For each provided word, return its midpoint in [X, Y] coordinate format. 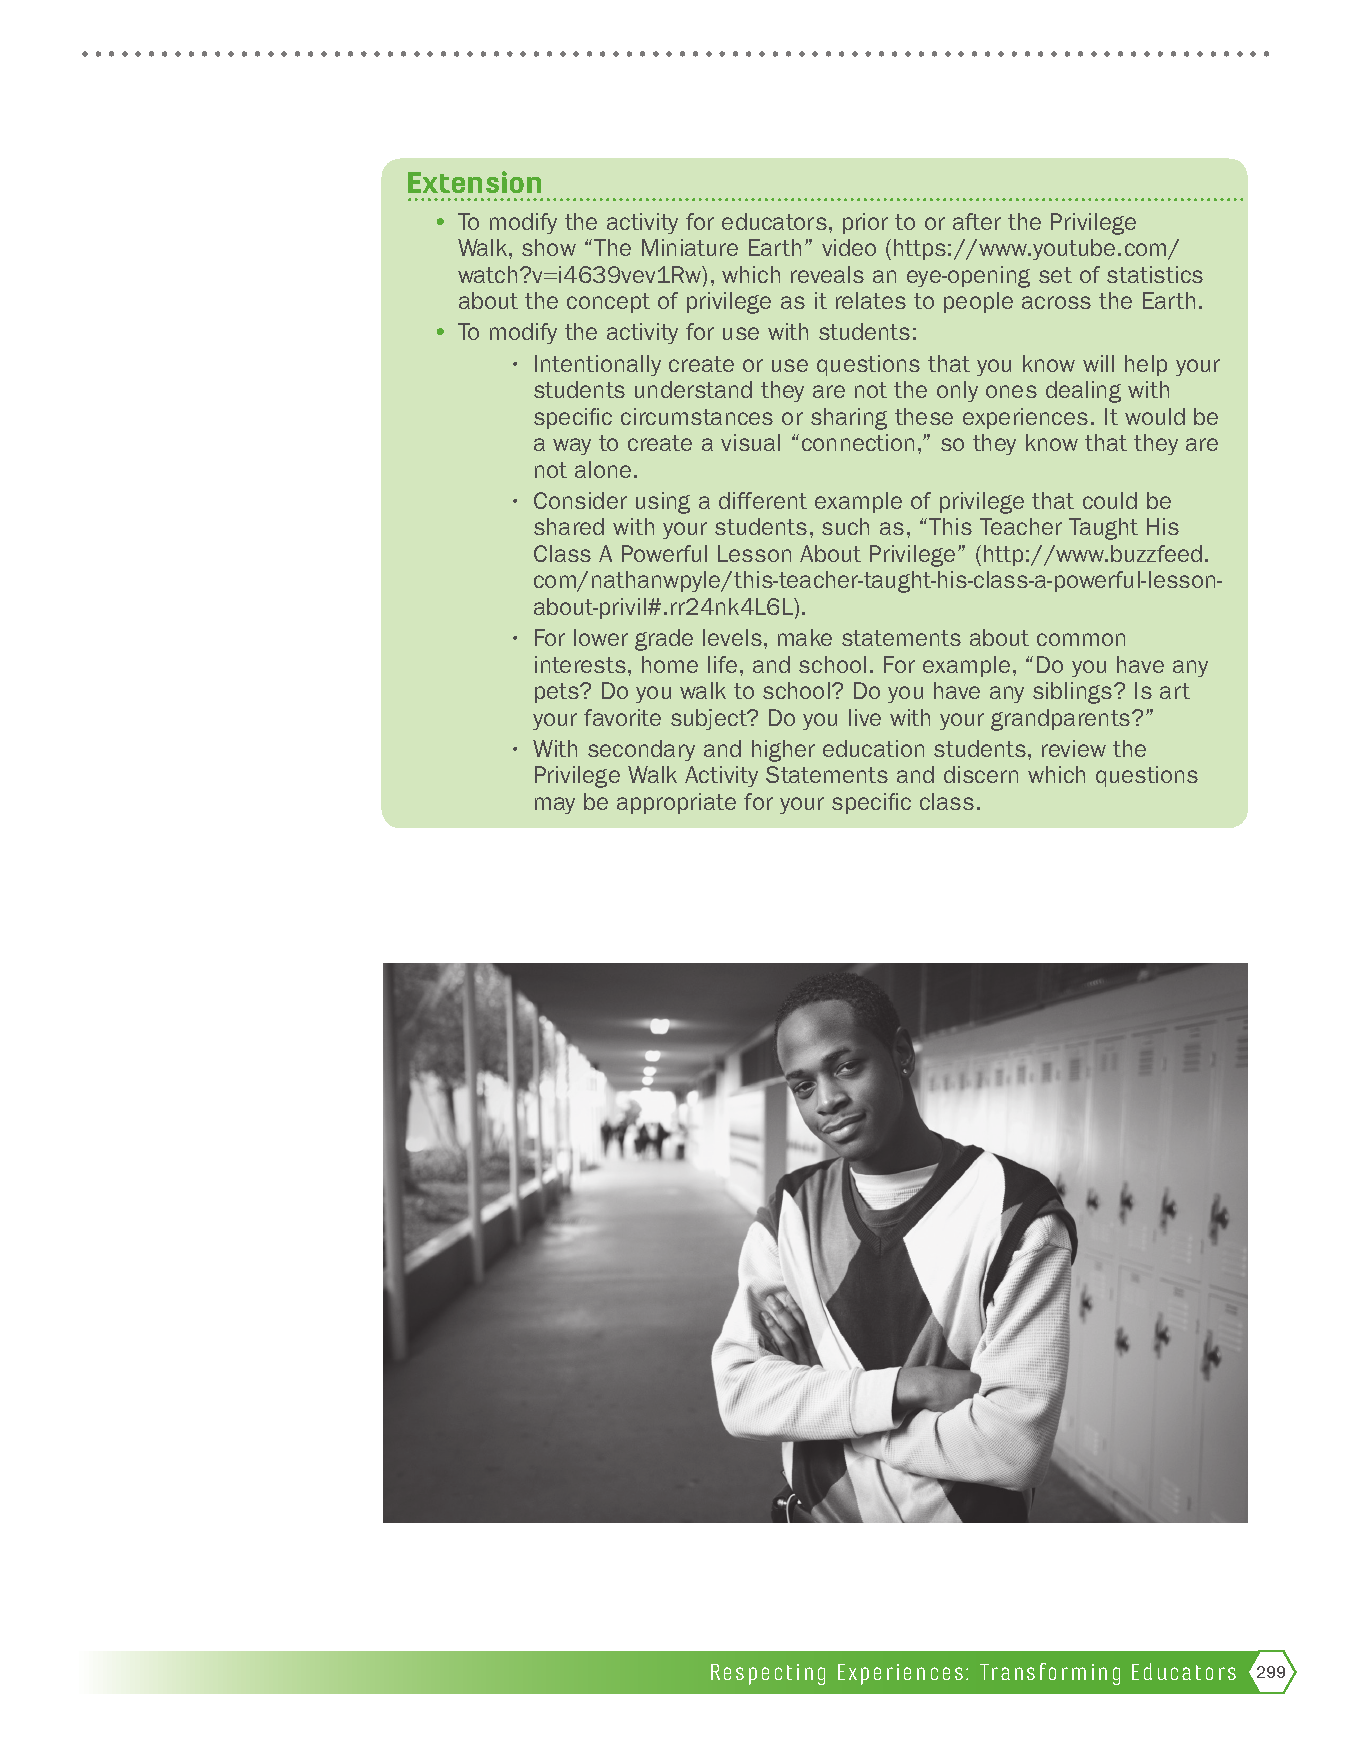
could [1110, 500]
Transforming [1050, 1674]
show [549, 247]
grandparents [1062, 720]
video [849, 247]
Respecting [768, 1674]
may [555, 805]
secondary [641, 750]
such [845, 526]
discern [981, 774]
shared [569, 526]
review [1074, 748]
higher [783, 751]
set [1055, 275]
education [873, 748]
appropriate [676, 803]
